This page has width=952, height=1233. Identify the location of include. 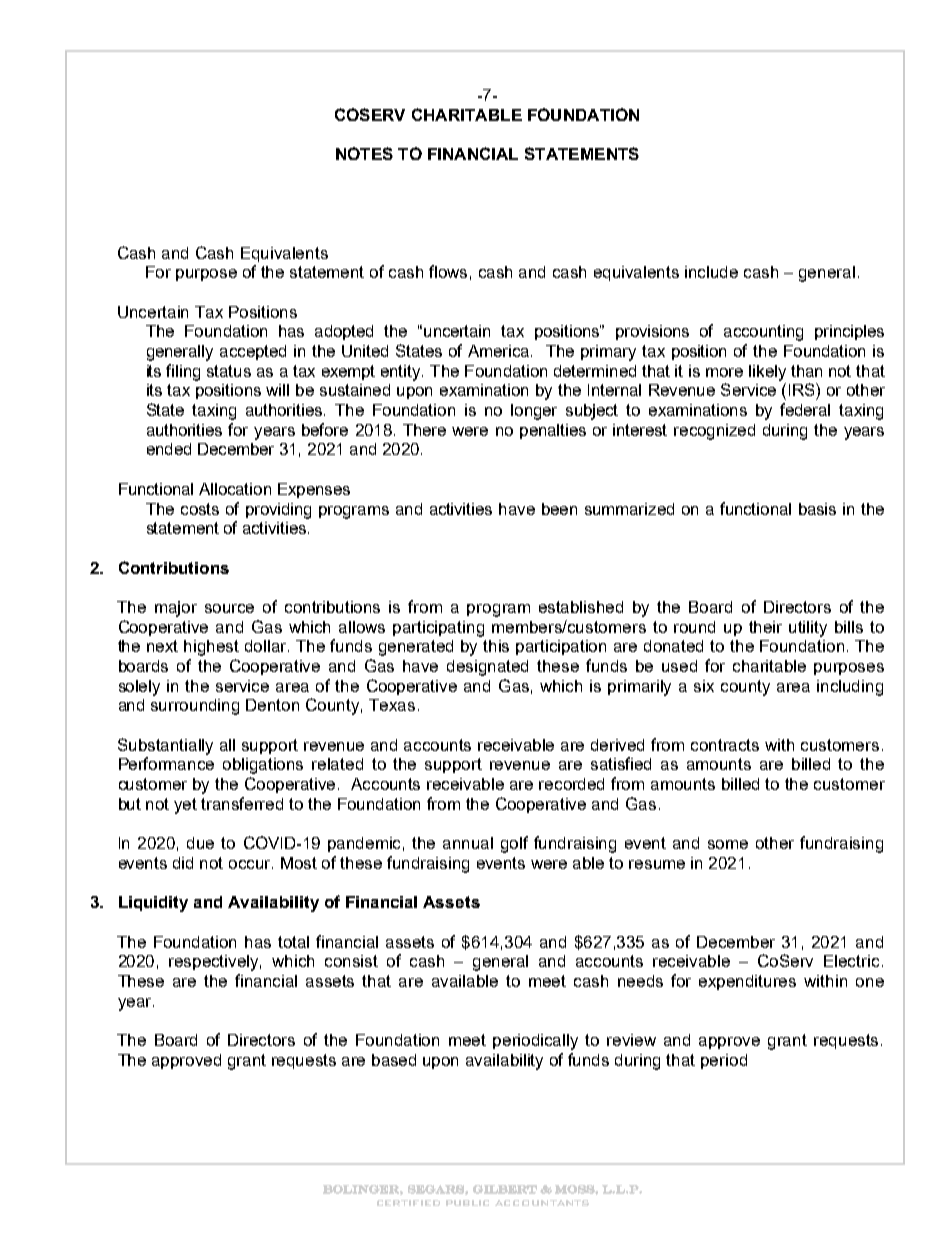
(711, 272).
